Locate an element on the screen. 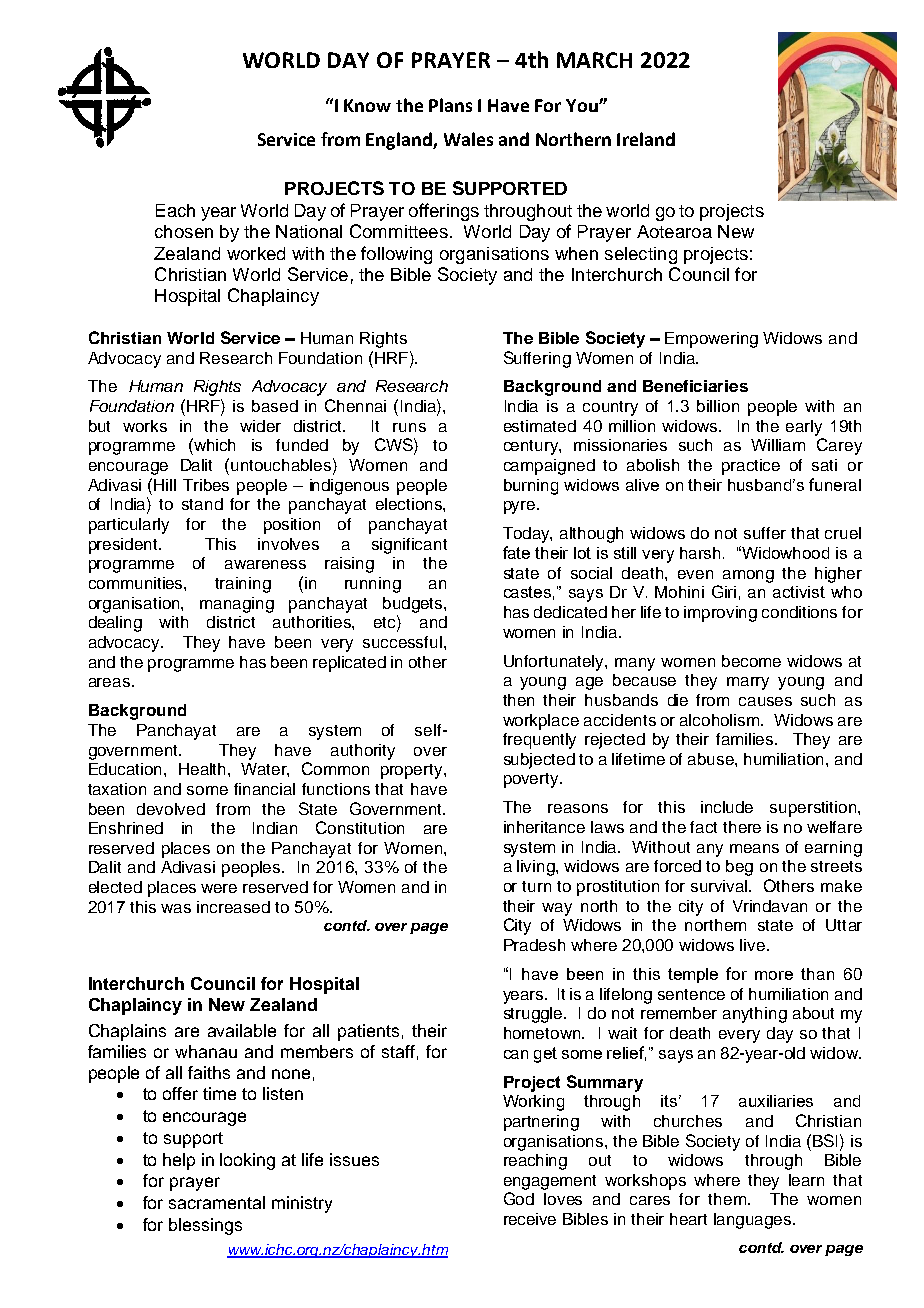 The height and width of the screenshot is (1308, 924). God is located at coordinates (519, 1198).
